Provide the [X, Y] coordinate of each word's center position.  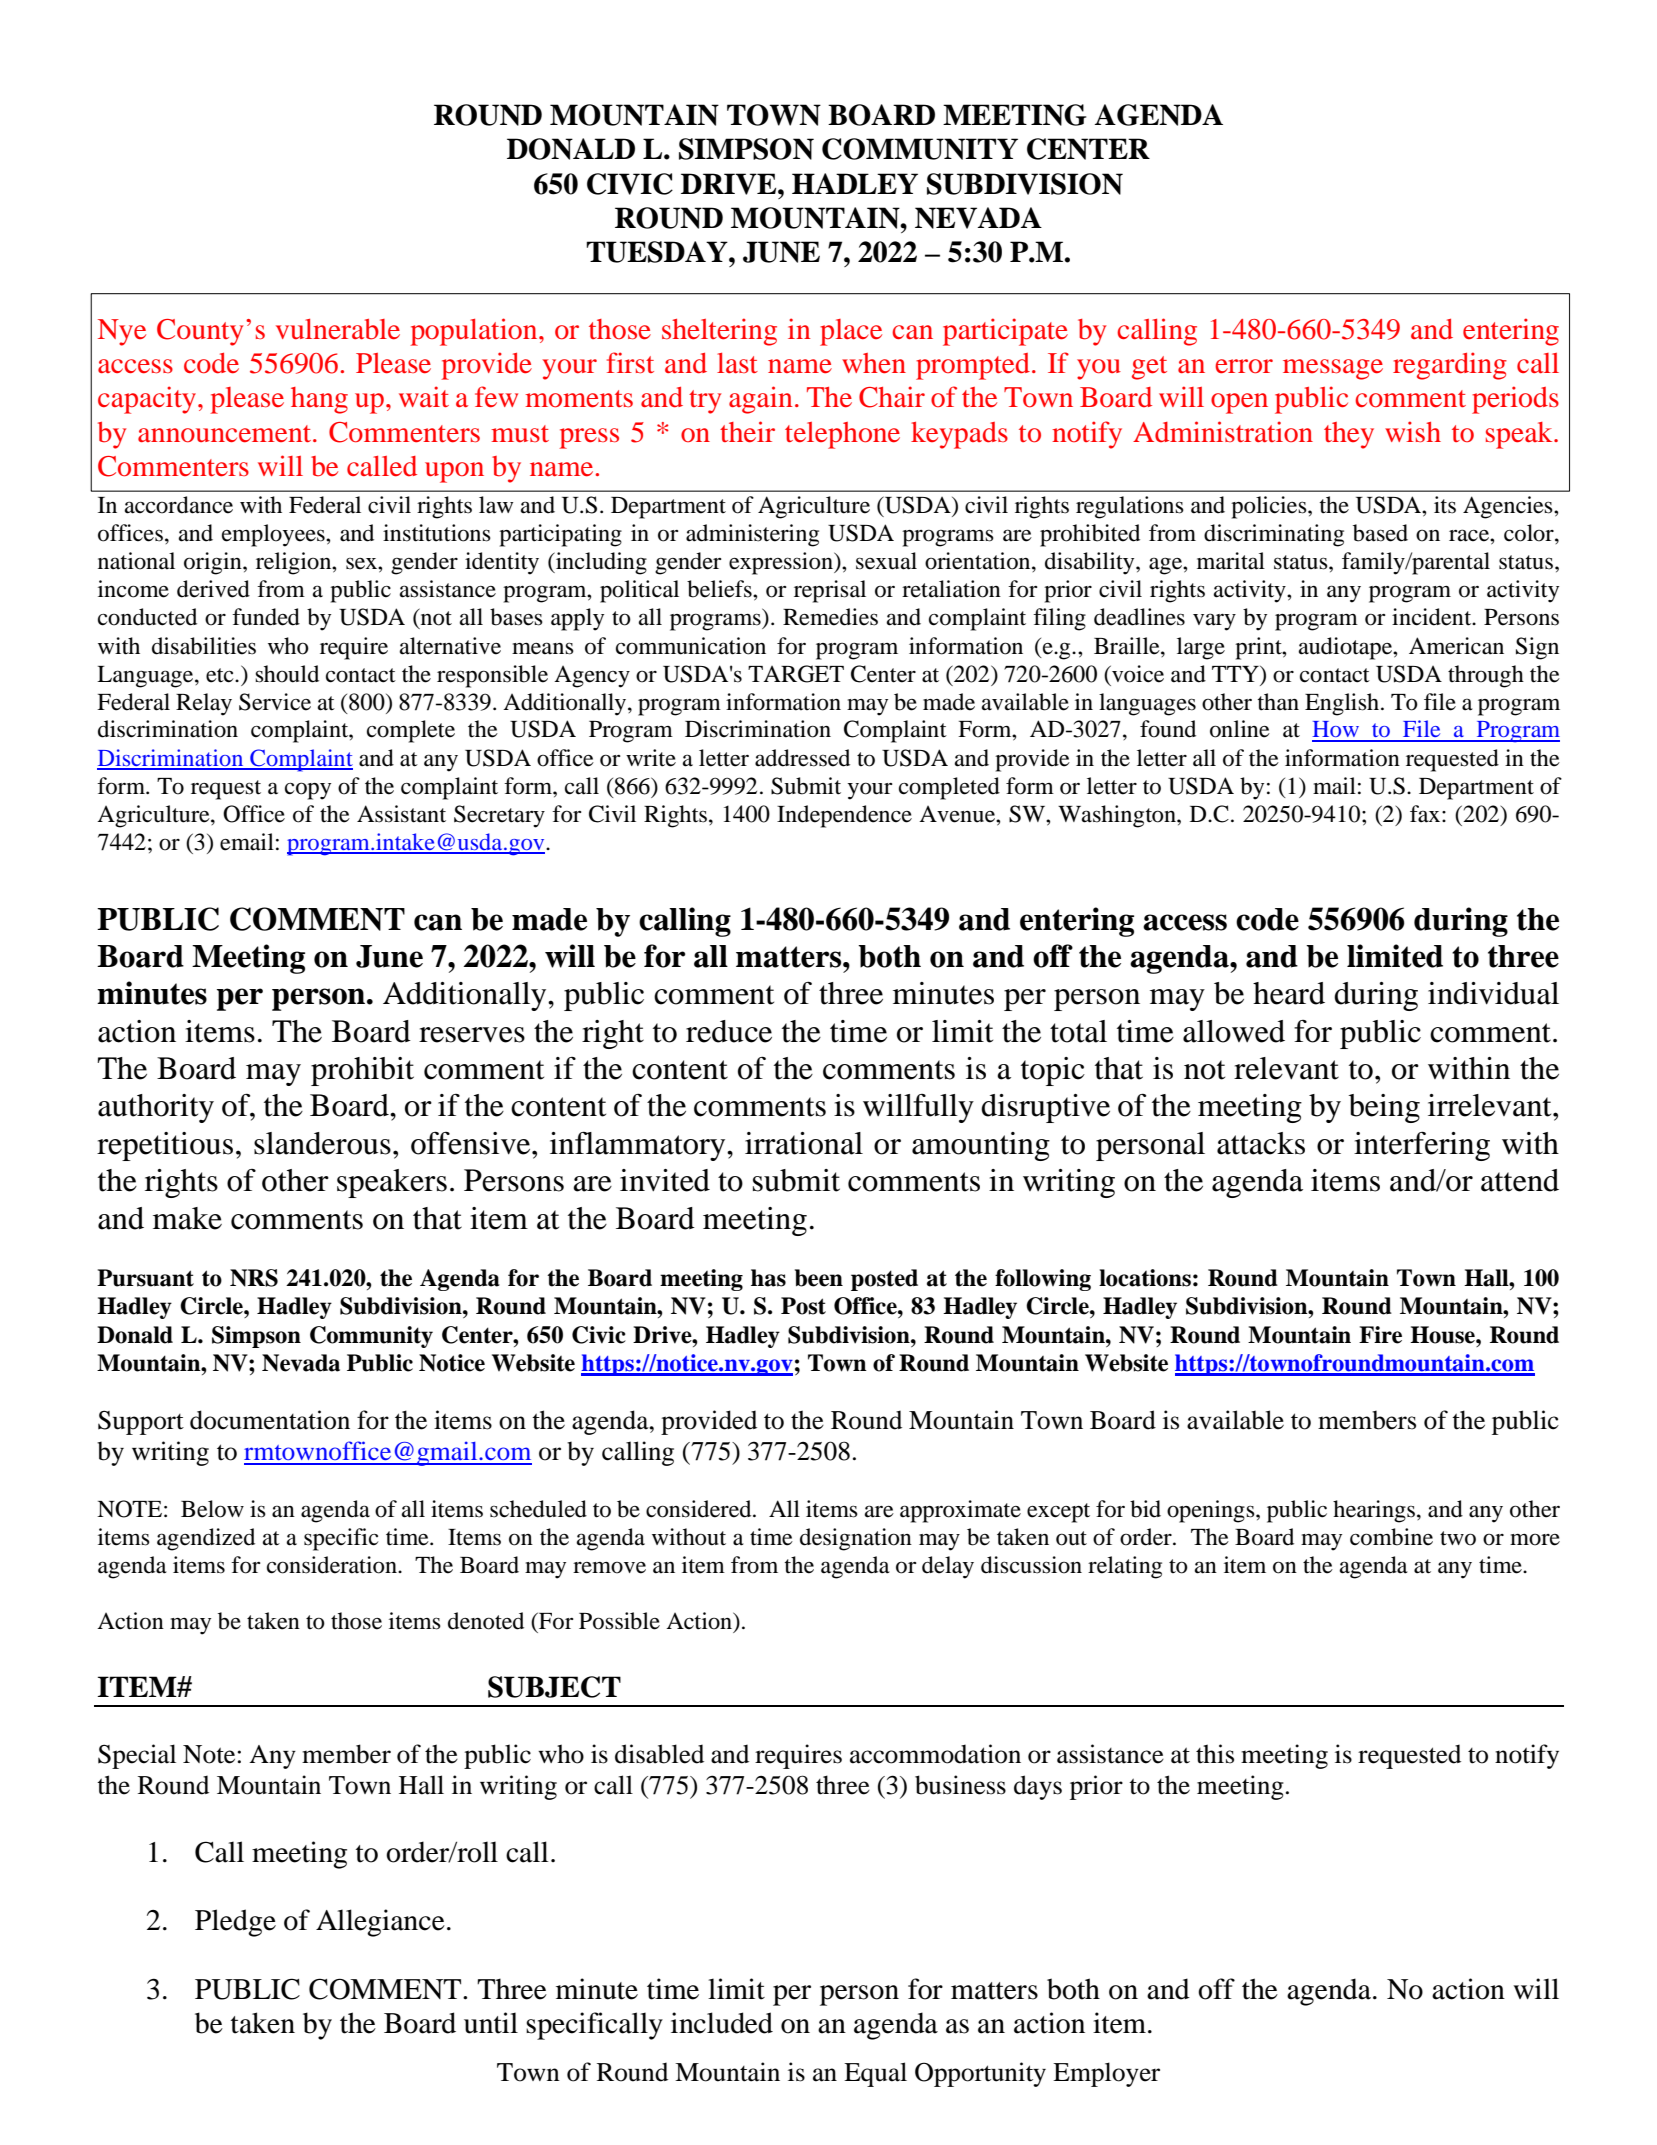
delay [948, 1567]
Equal [875, 2074]
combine [1391, 1537]
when [874, 363]
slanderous [322, 1143]
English [1342, 704]
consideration [333, 1565]
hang [319, 400]
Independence [844, 816]
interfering [1422, 1146]
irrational [804, 1143]
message [1333, 369]
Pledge [235, 1923]
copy [308, 791]
